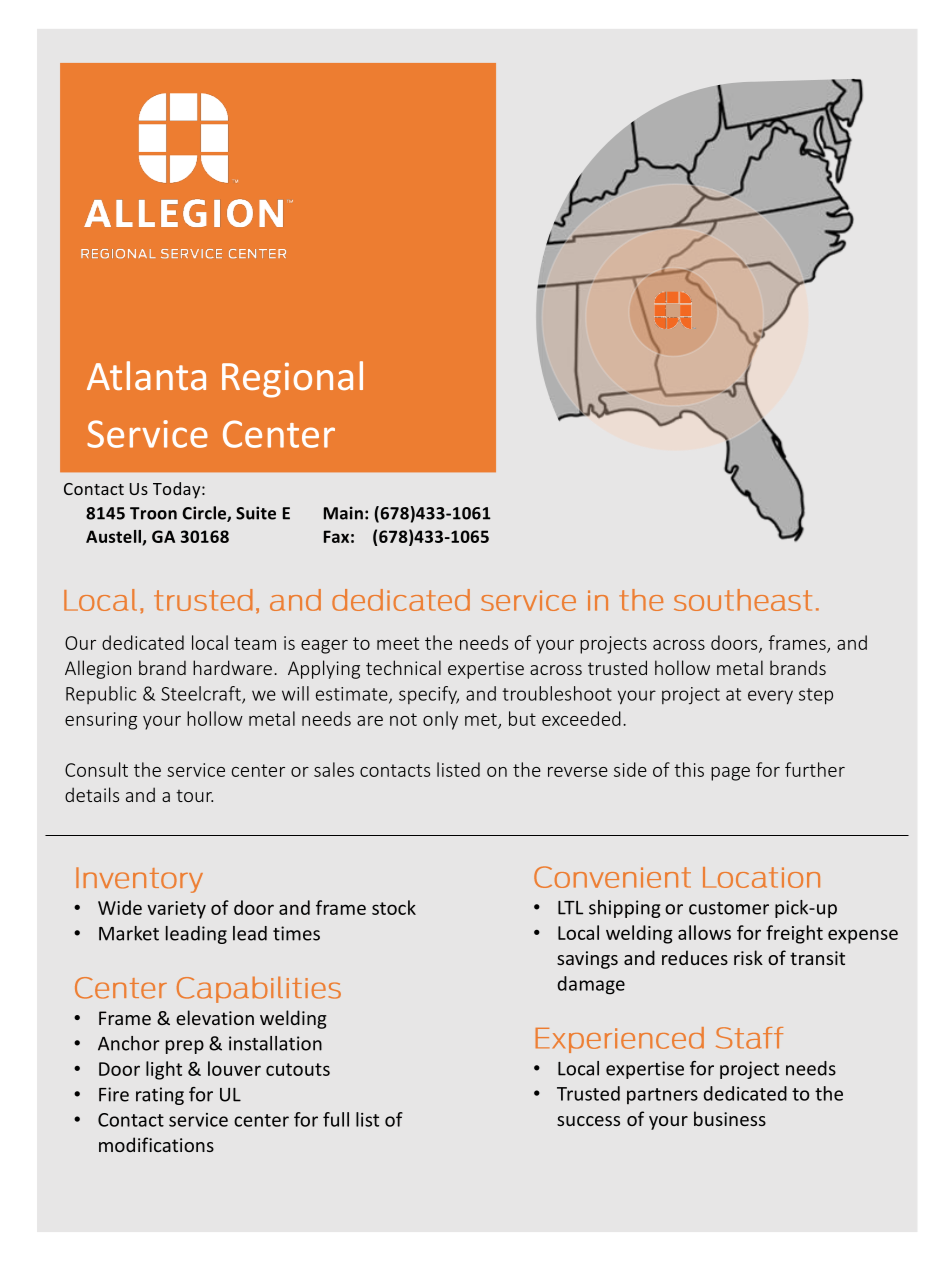 Image resolution: width=952 pixels, height=1270 pixels. What do you see at coordinates (156, 1144) in the document?
I see `modifications` at bounding box center [156, 1144].
